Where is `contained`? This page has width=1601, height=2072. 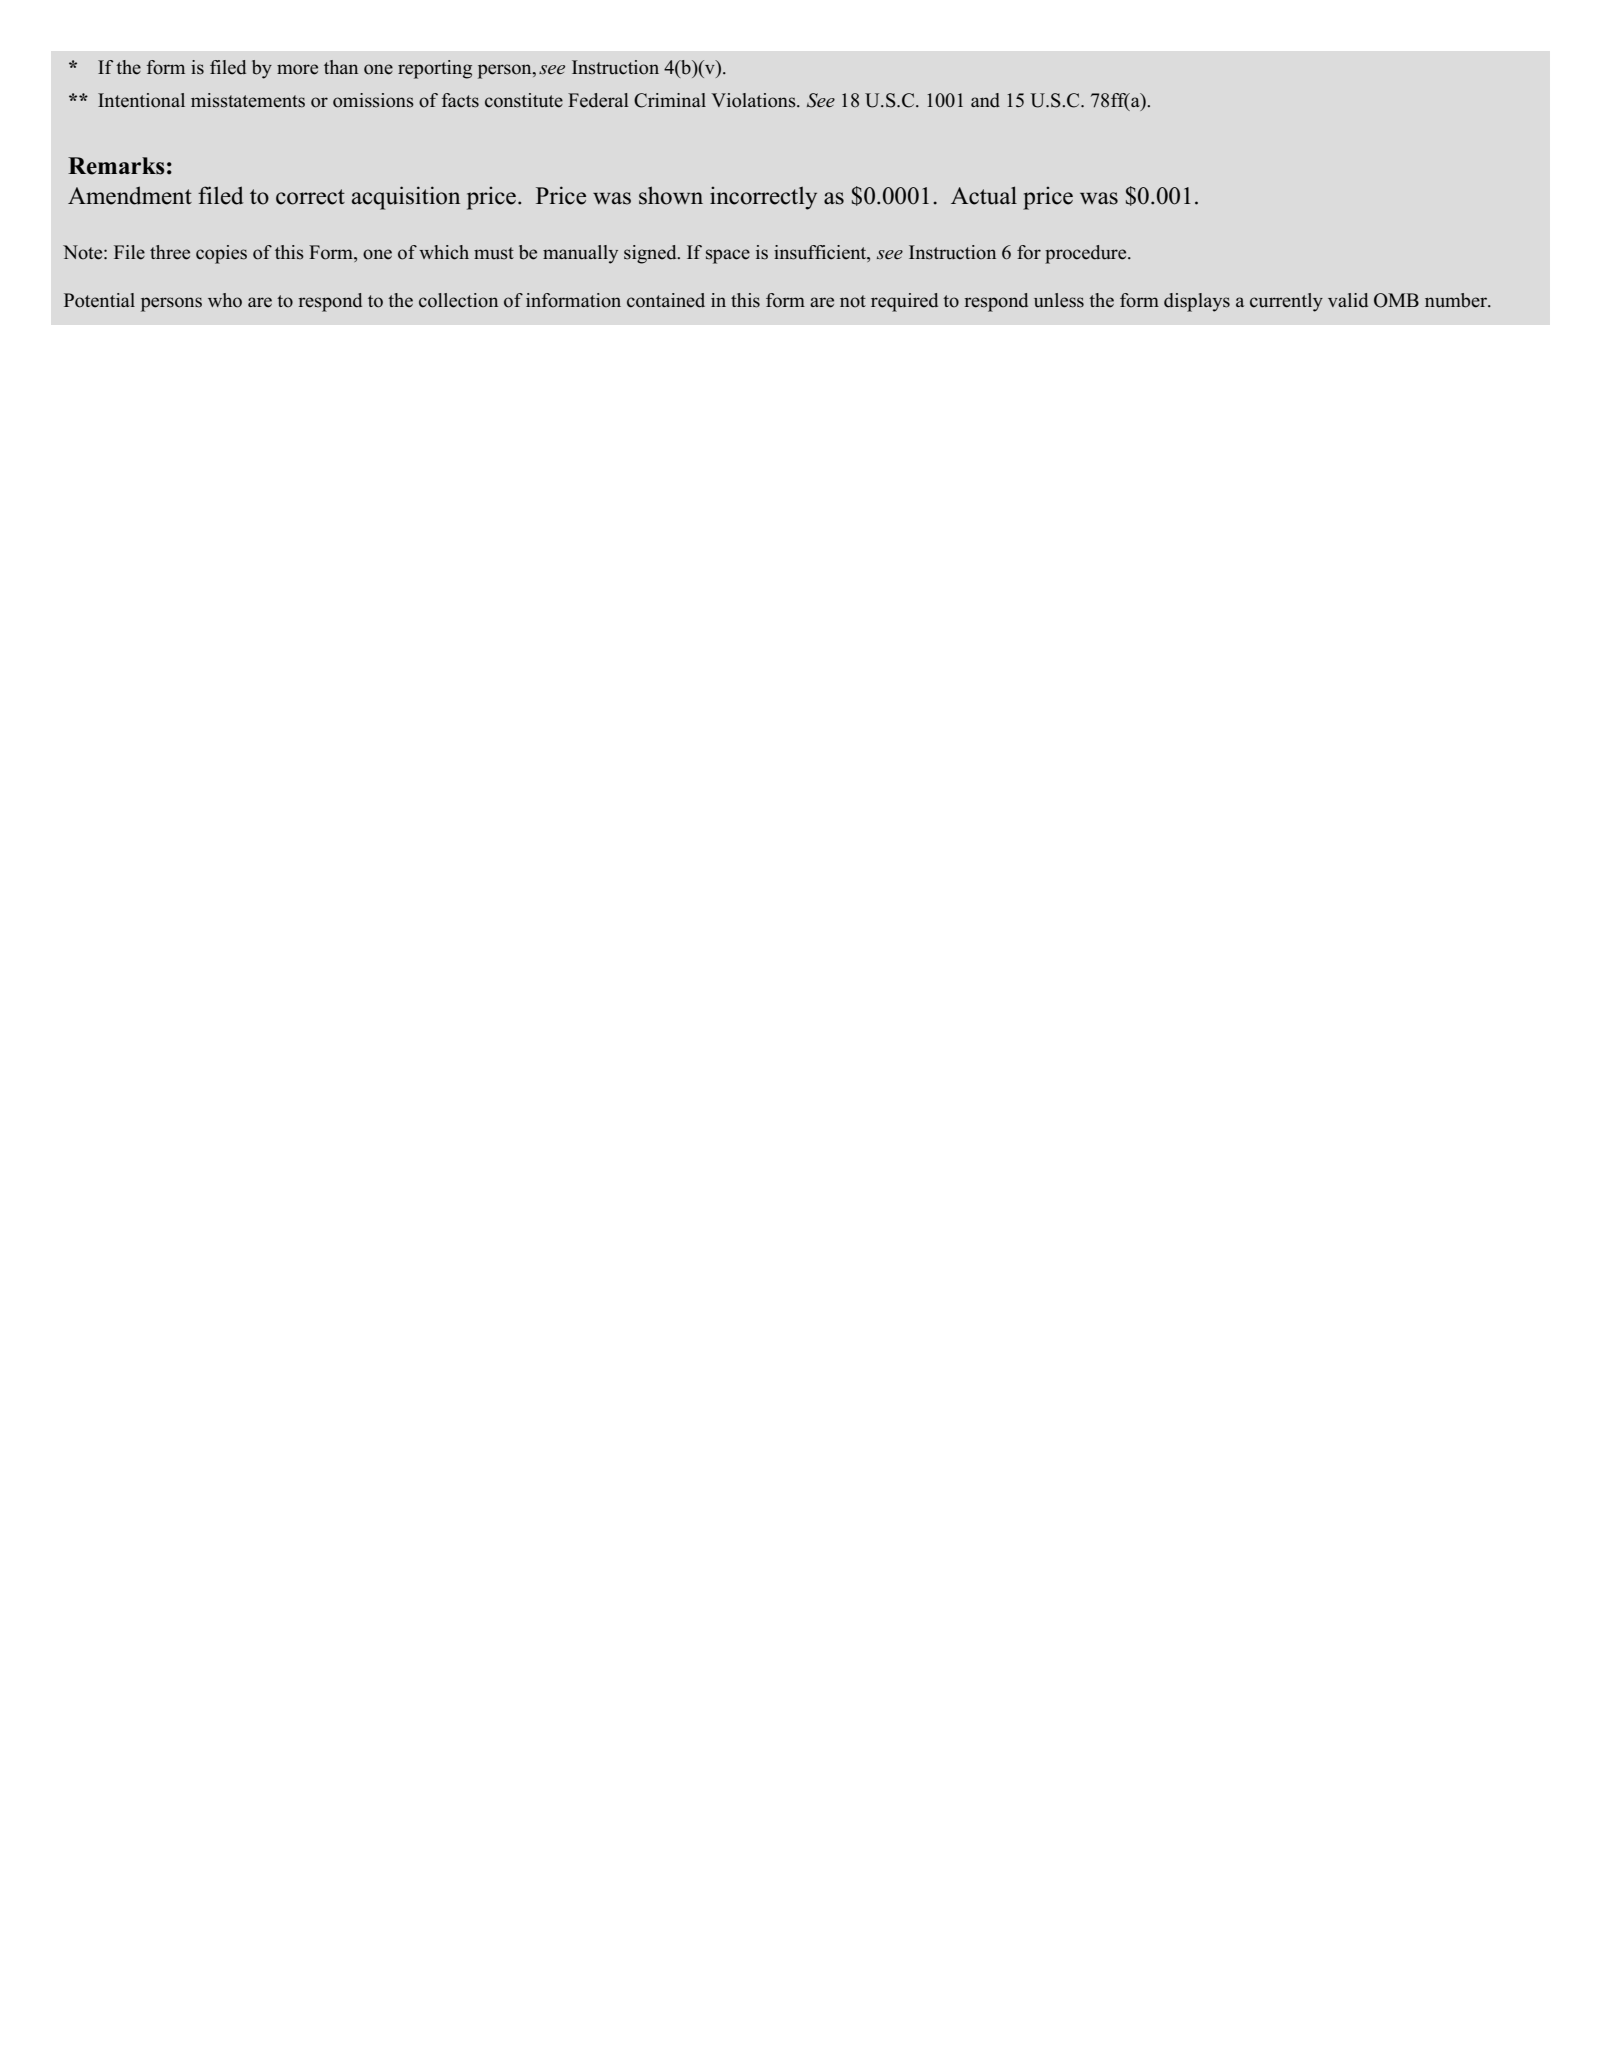 contained is located at coordinates (666, 300).
